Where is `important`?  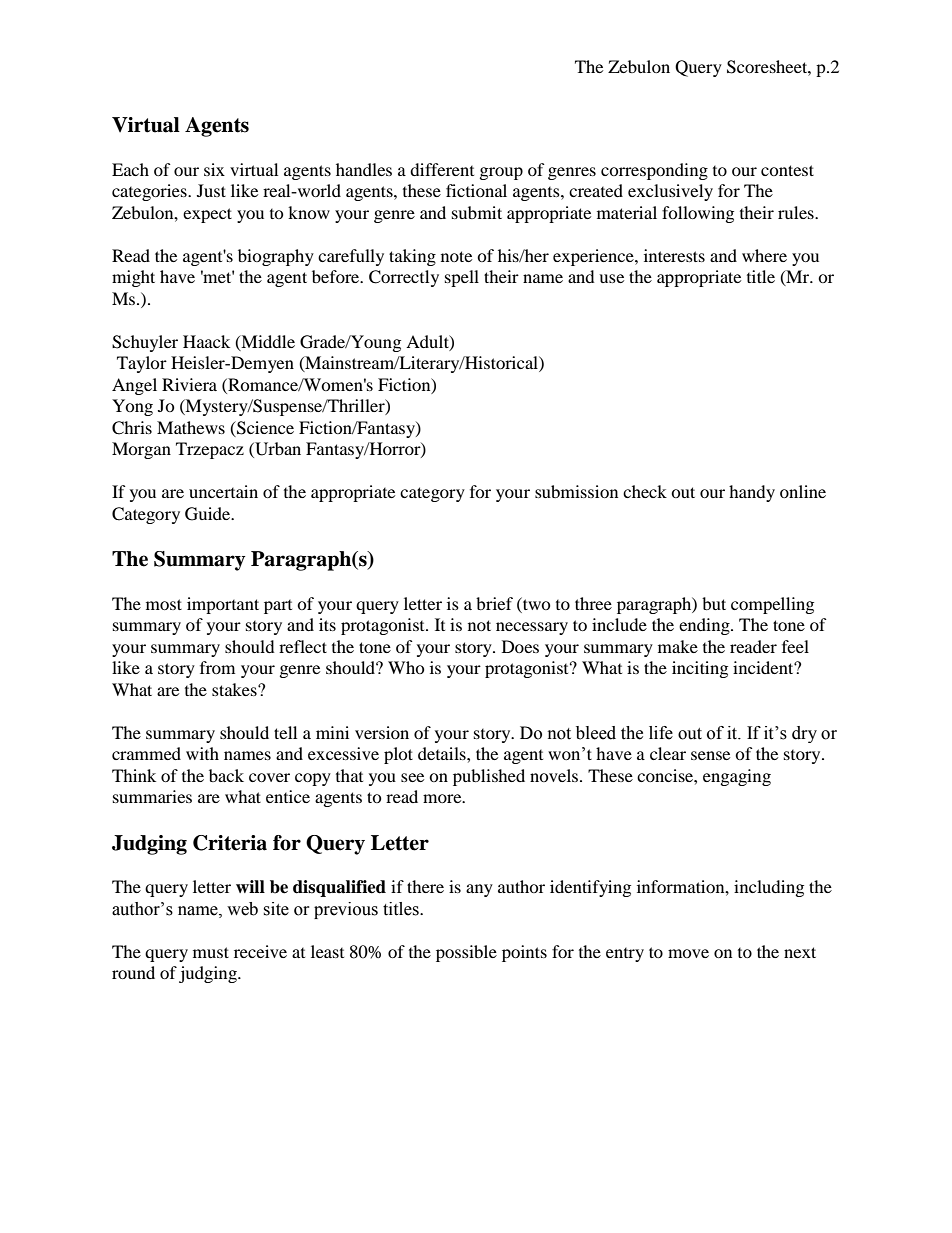 important is located at coordinates (223, 605).
